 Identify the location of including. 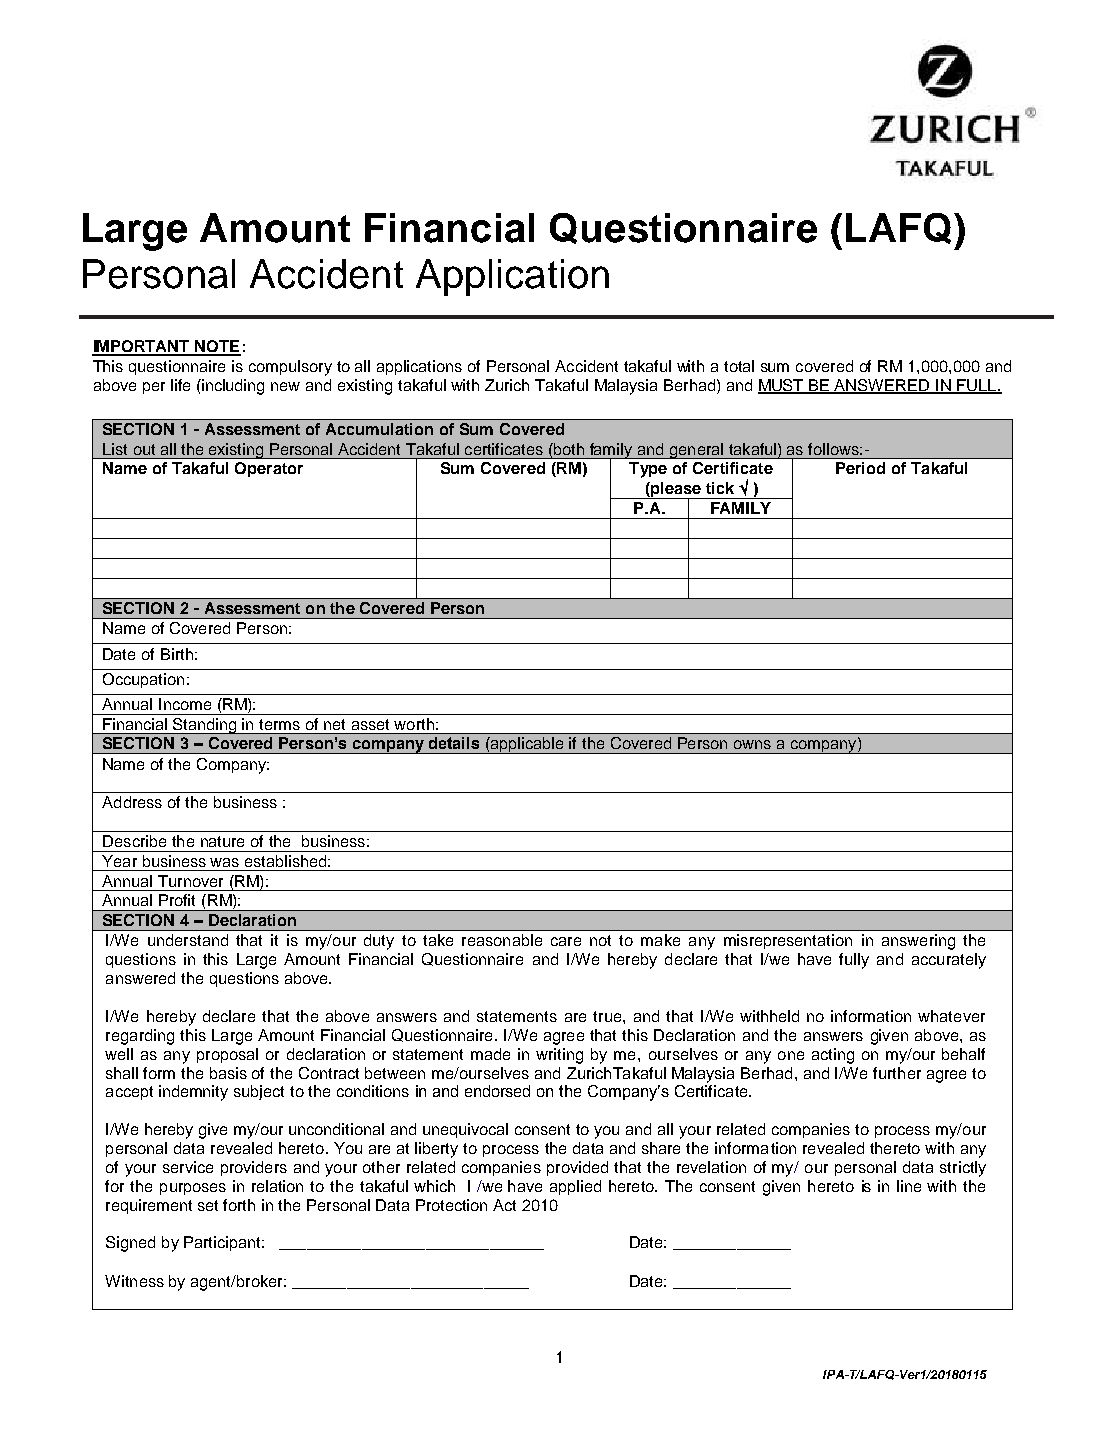
(232, 387).
